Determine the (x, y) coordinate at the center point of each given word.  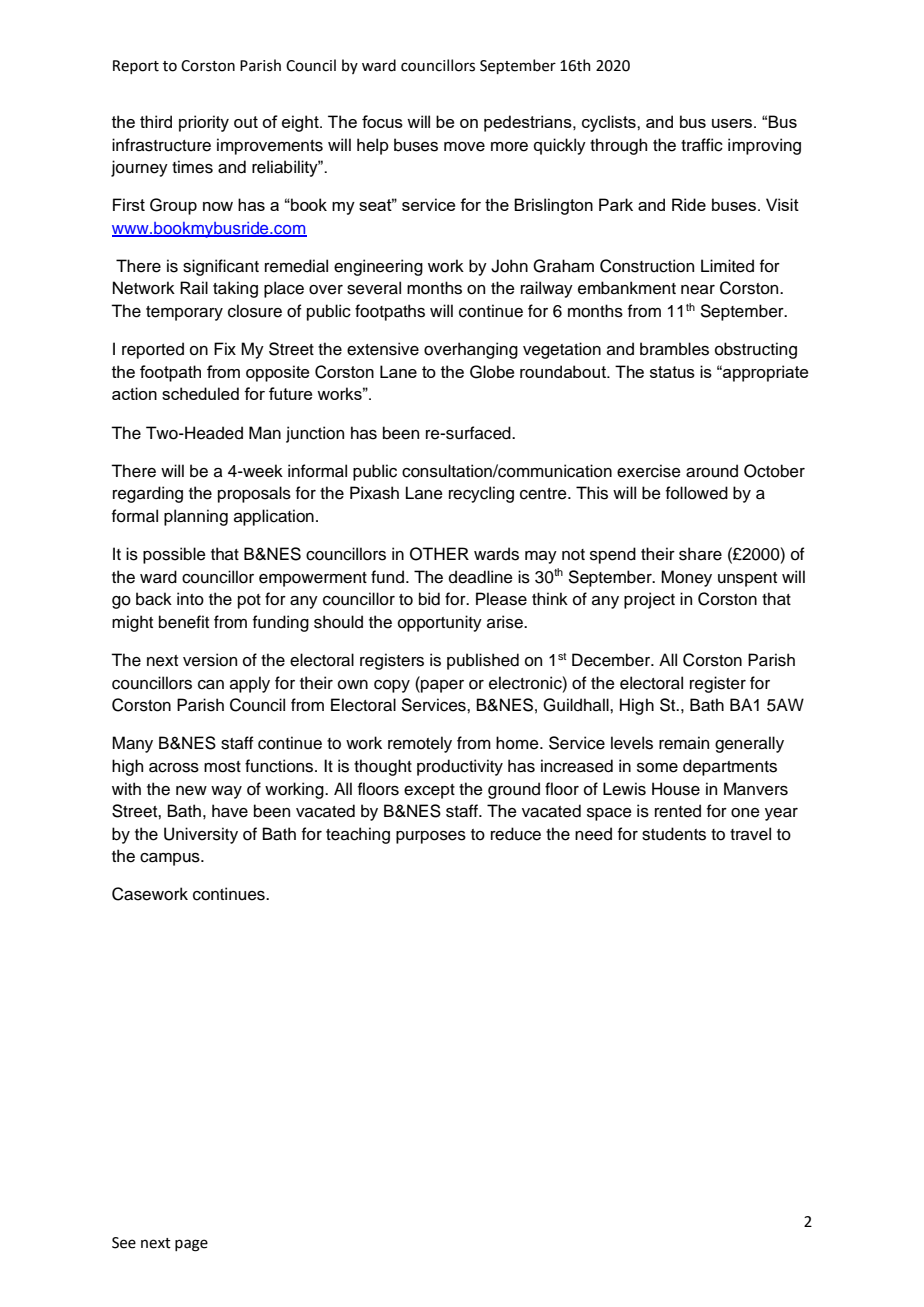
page (191, 1245)
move (464, 147)
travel (750, 834)
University (201, 835)
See (124, 1243)
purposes (431, 837)
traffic (702, 145)
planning (196, 517)
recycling (481, 494)
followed (697, 493)
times (192, 167)
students (674, 834)
